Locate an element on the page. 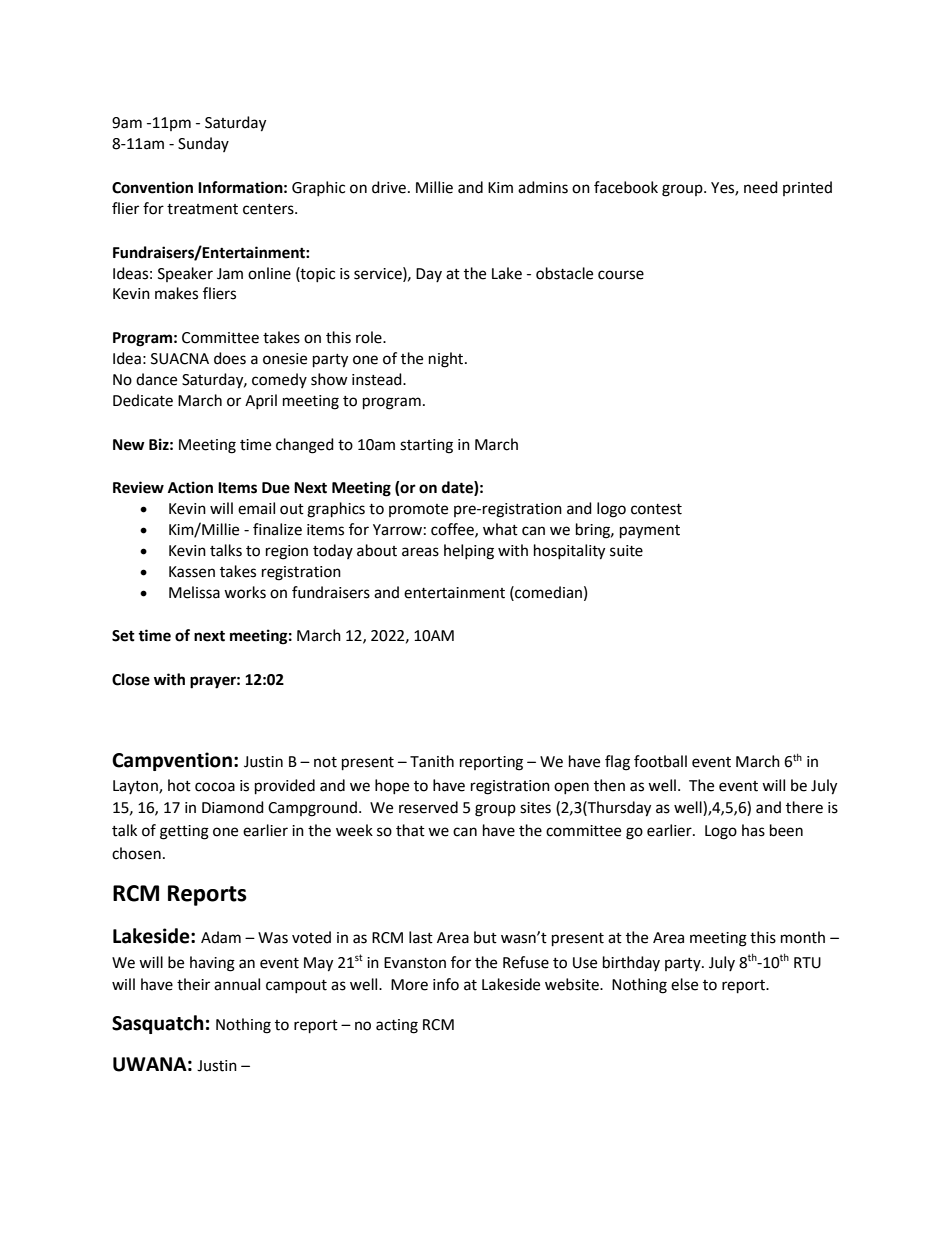 Image resolution: width=952 pixels, height=1233 pixels. else is located at coordinates (684, 984).
